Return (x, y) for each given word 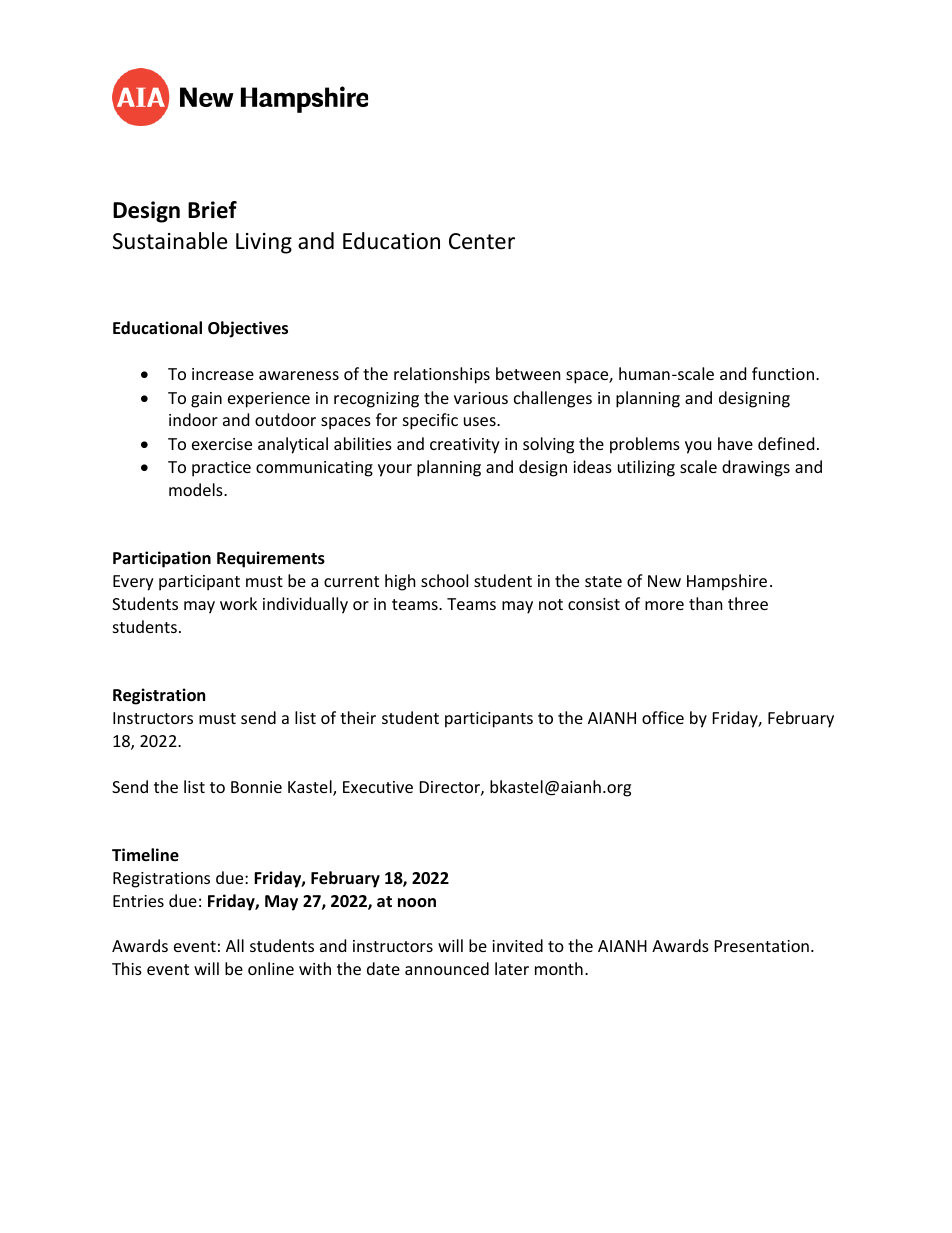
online (271, 968)
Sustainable (170, 241)
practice (221, 469)
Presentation (762, 946)
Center (482, 241)
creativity (465, 446)
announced (447, 968)
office (663, 717)
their (358, 717)
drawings (756, 468)
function (783, 373)
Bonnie (256, 787)
